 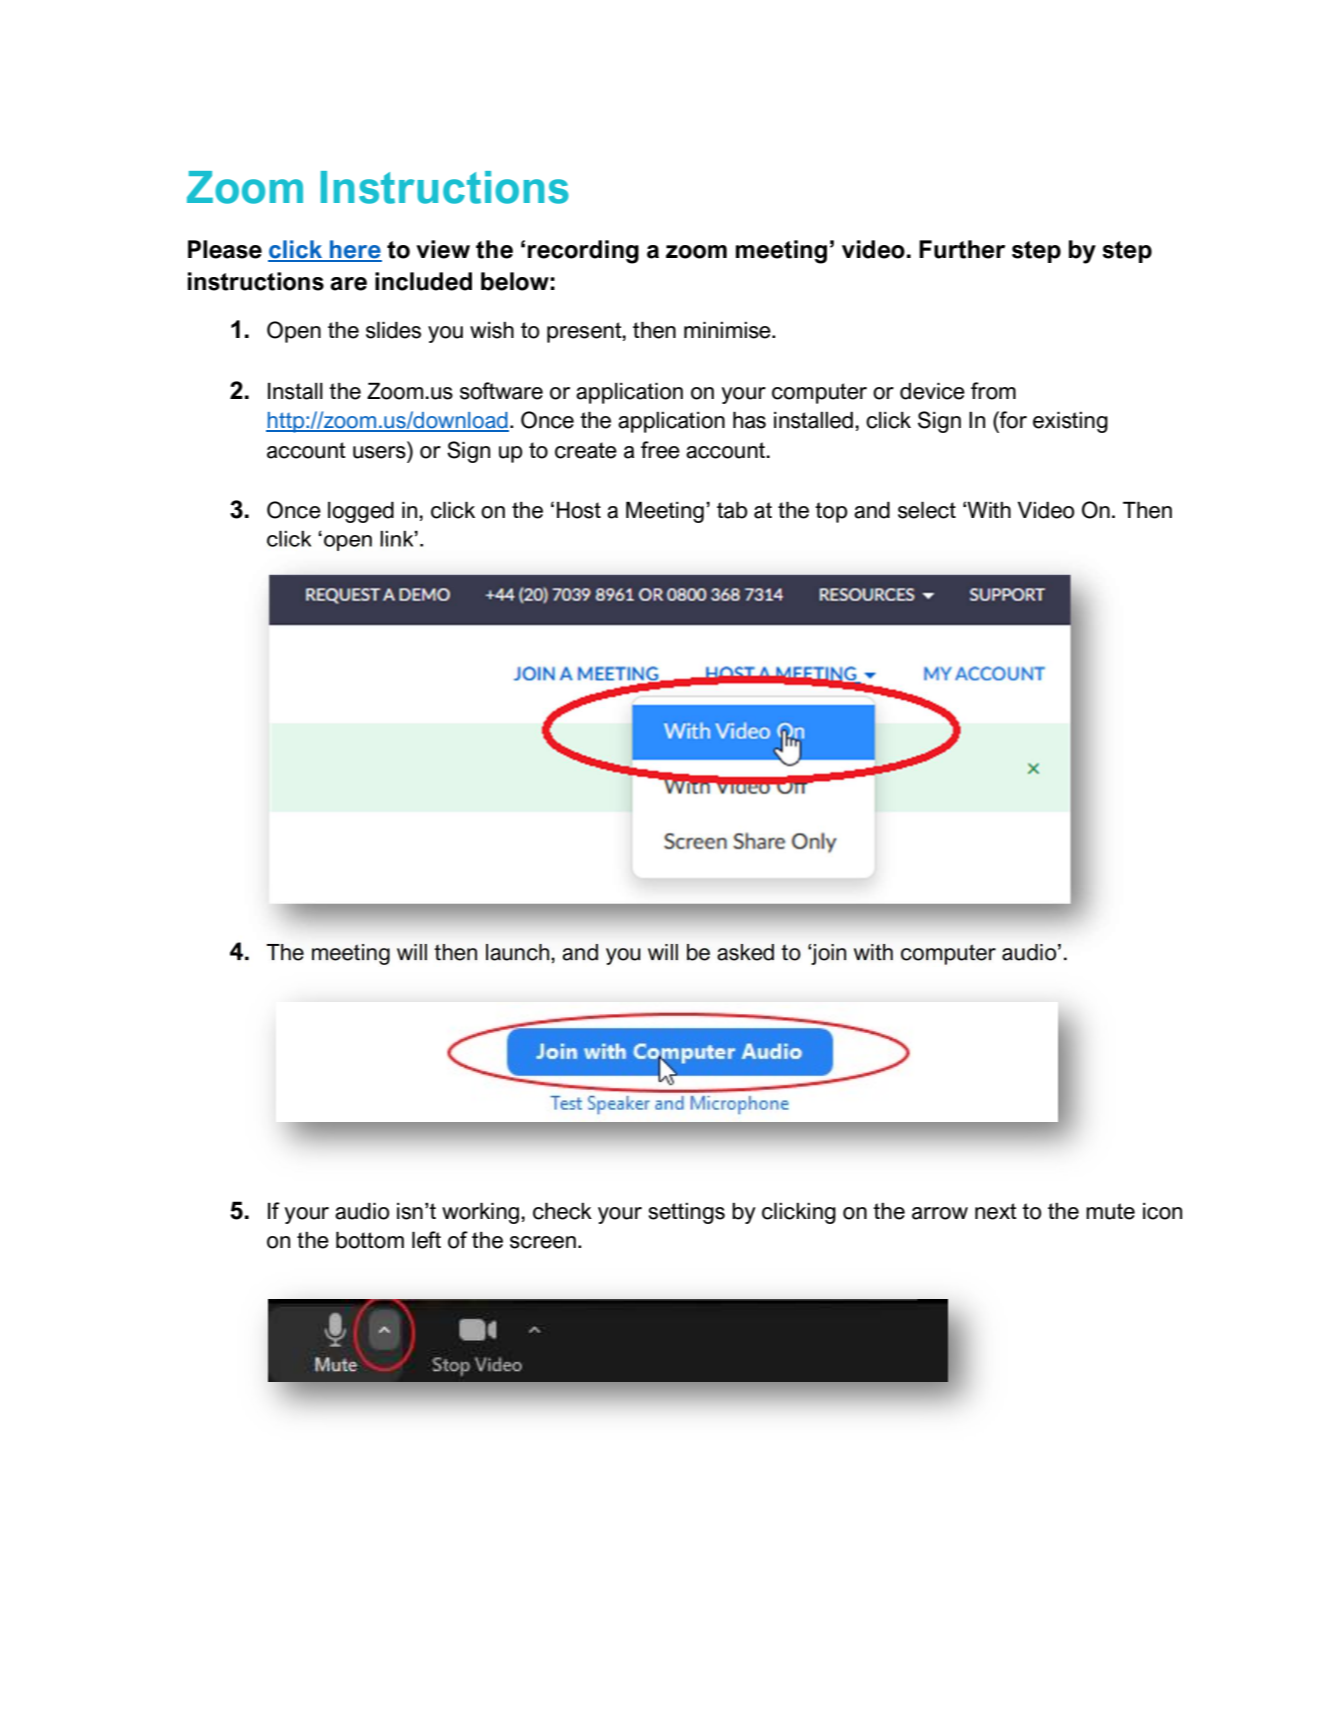 I want to click on minimise, so click(x=728, y=330).
